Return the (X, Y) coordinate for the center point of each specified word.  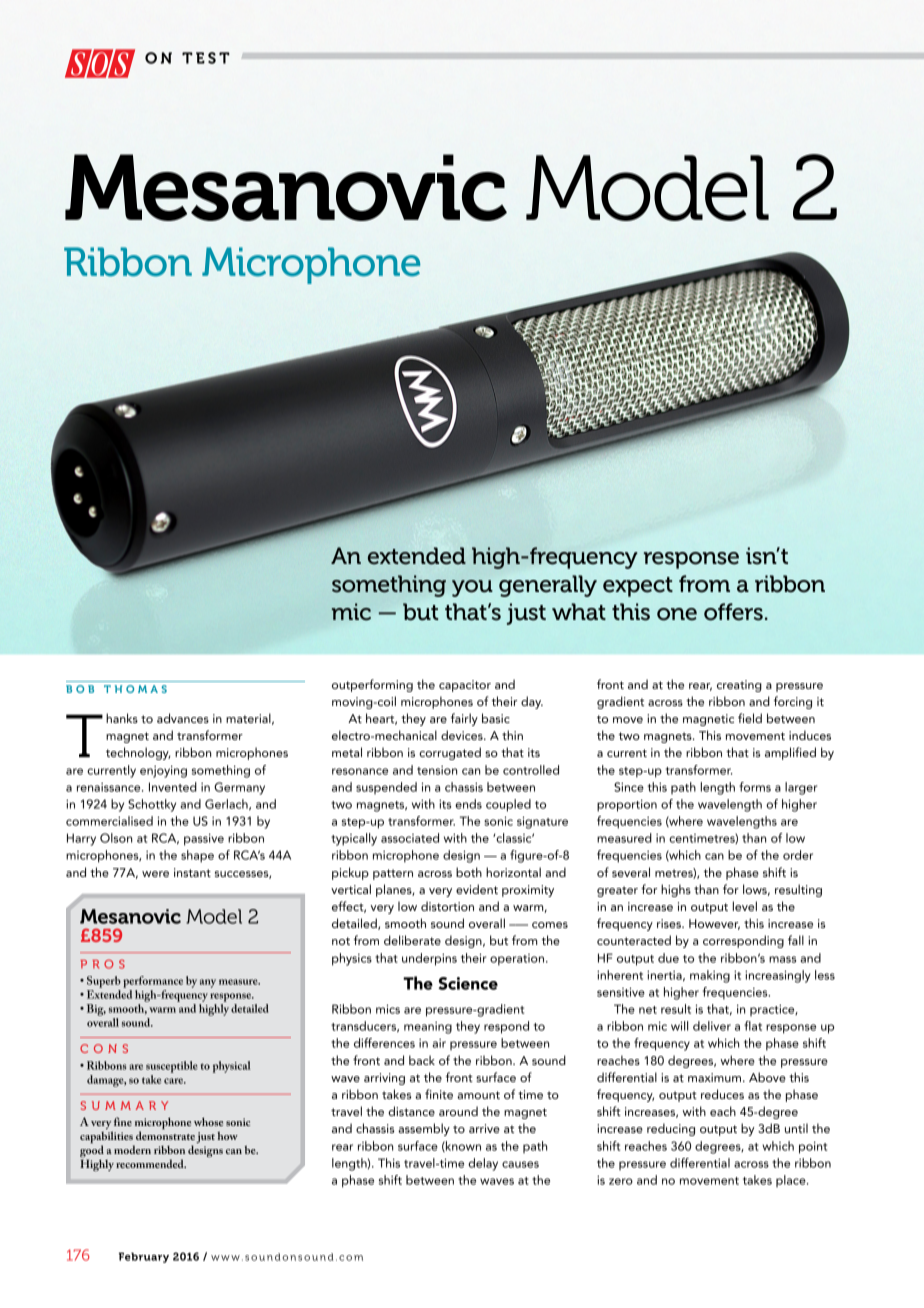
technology (138, 753)
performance (153, 982)
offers (733, 612)
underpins (429, 959)
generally (548, 586)
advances (183, 718)
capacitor (465, 686)
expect (638, 587)
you (472, 588)
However (714, 924)
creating (739, 686)
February (144, 1257)
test (206, 58)
